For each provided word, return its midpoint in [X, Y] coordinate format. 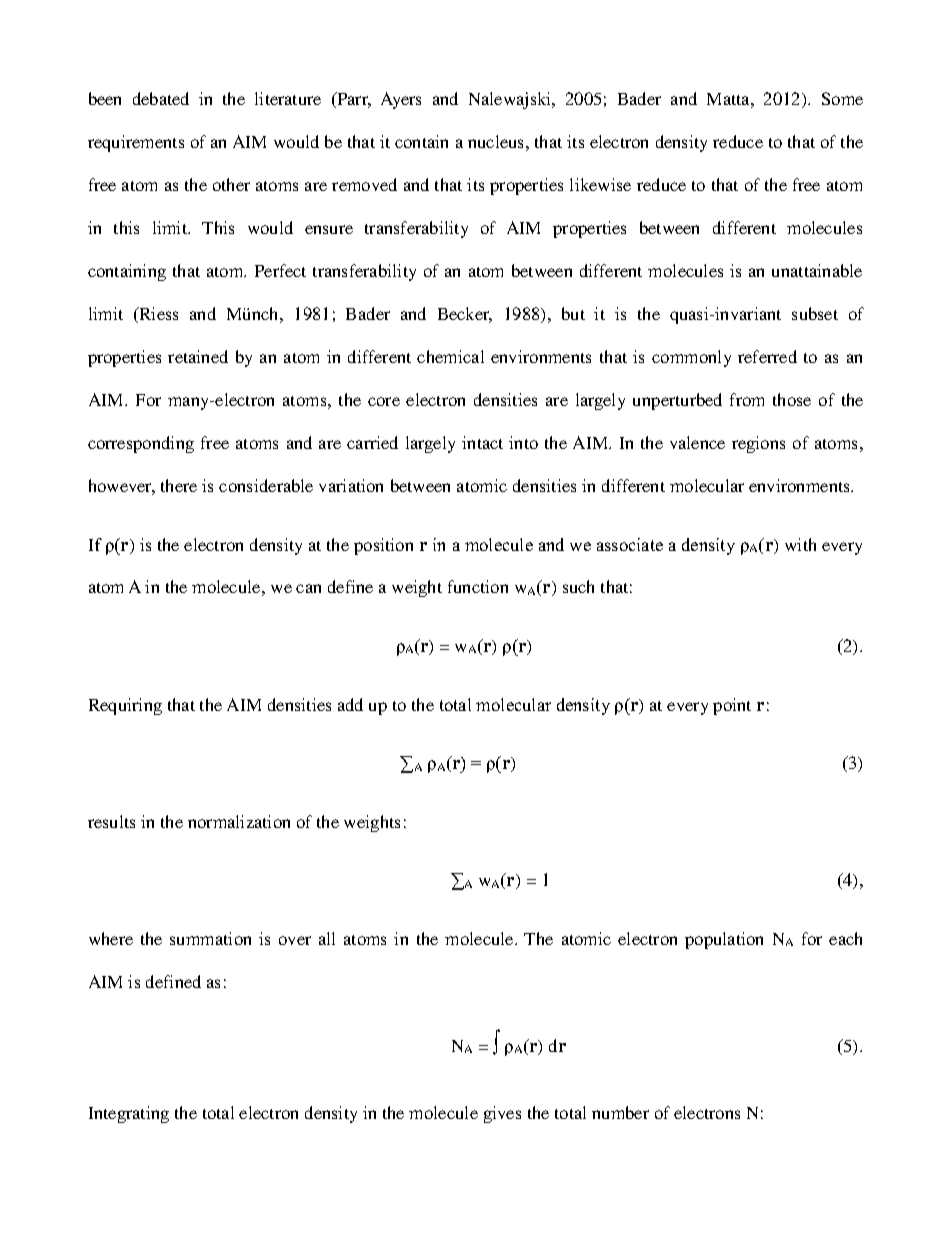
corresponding [141, 444]
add [350, 704]
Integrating [129, 1114]
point [732, 706]
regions [758, 444]
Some [842, 98]
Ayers [401, 100]
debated [161, 98]
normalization [239, 821]
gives [502, 1114]
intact [482, 442]
